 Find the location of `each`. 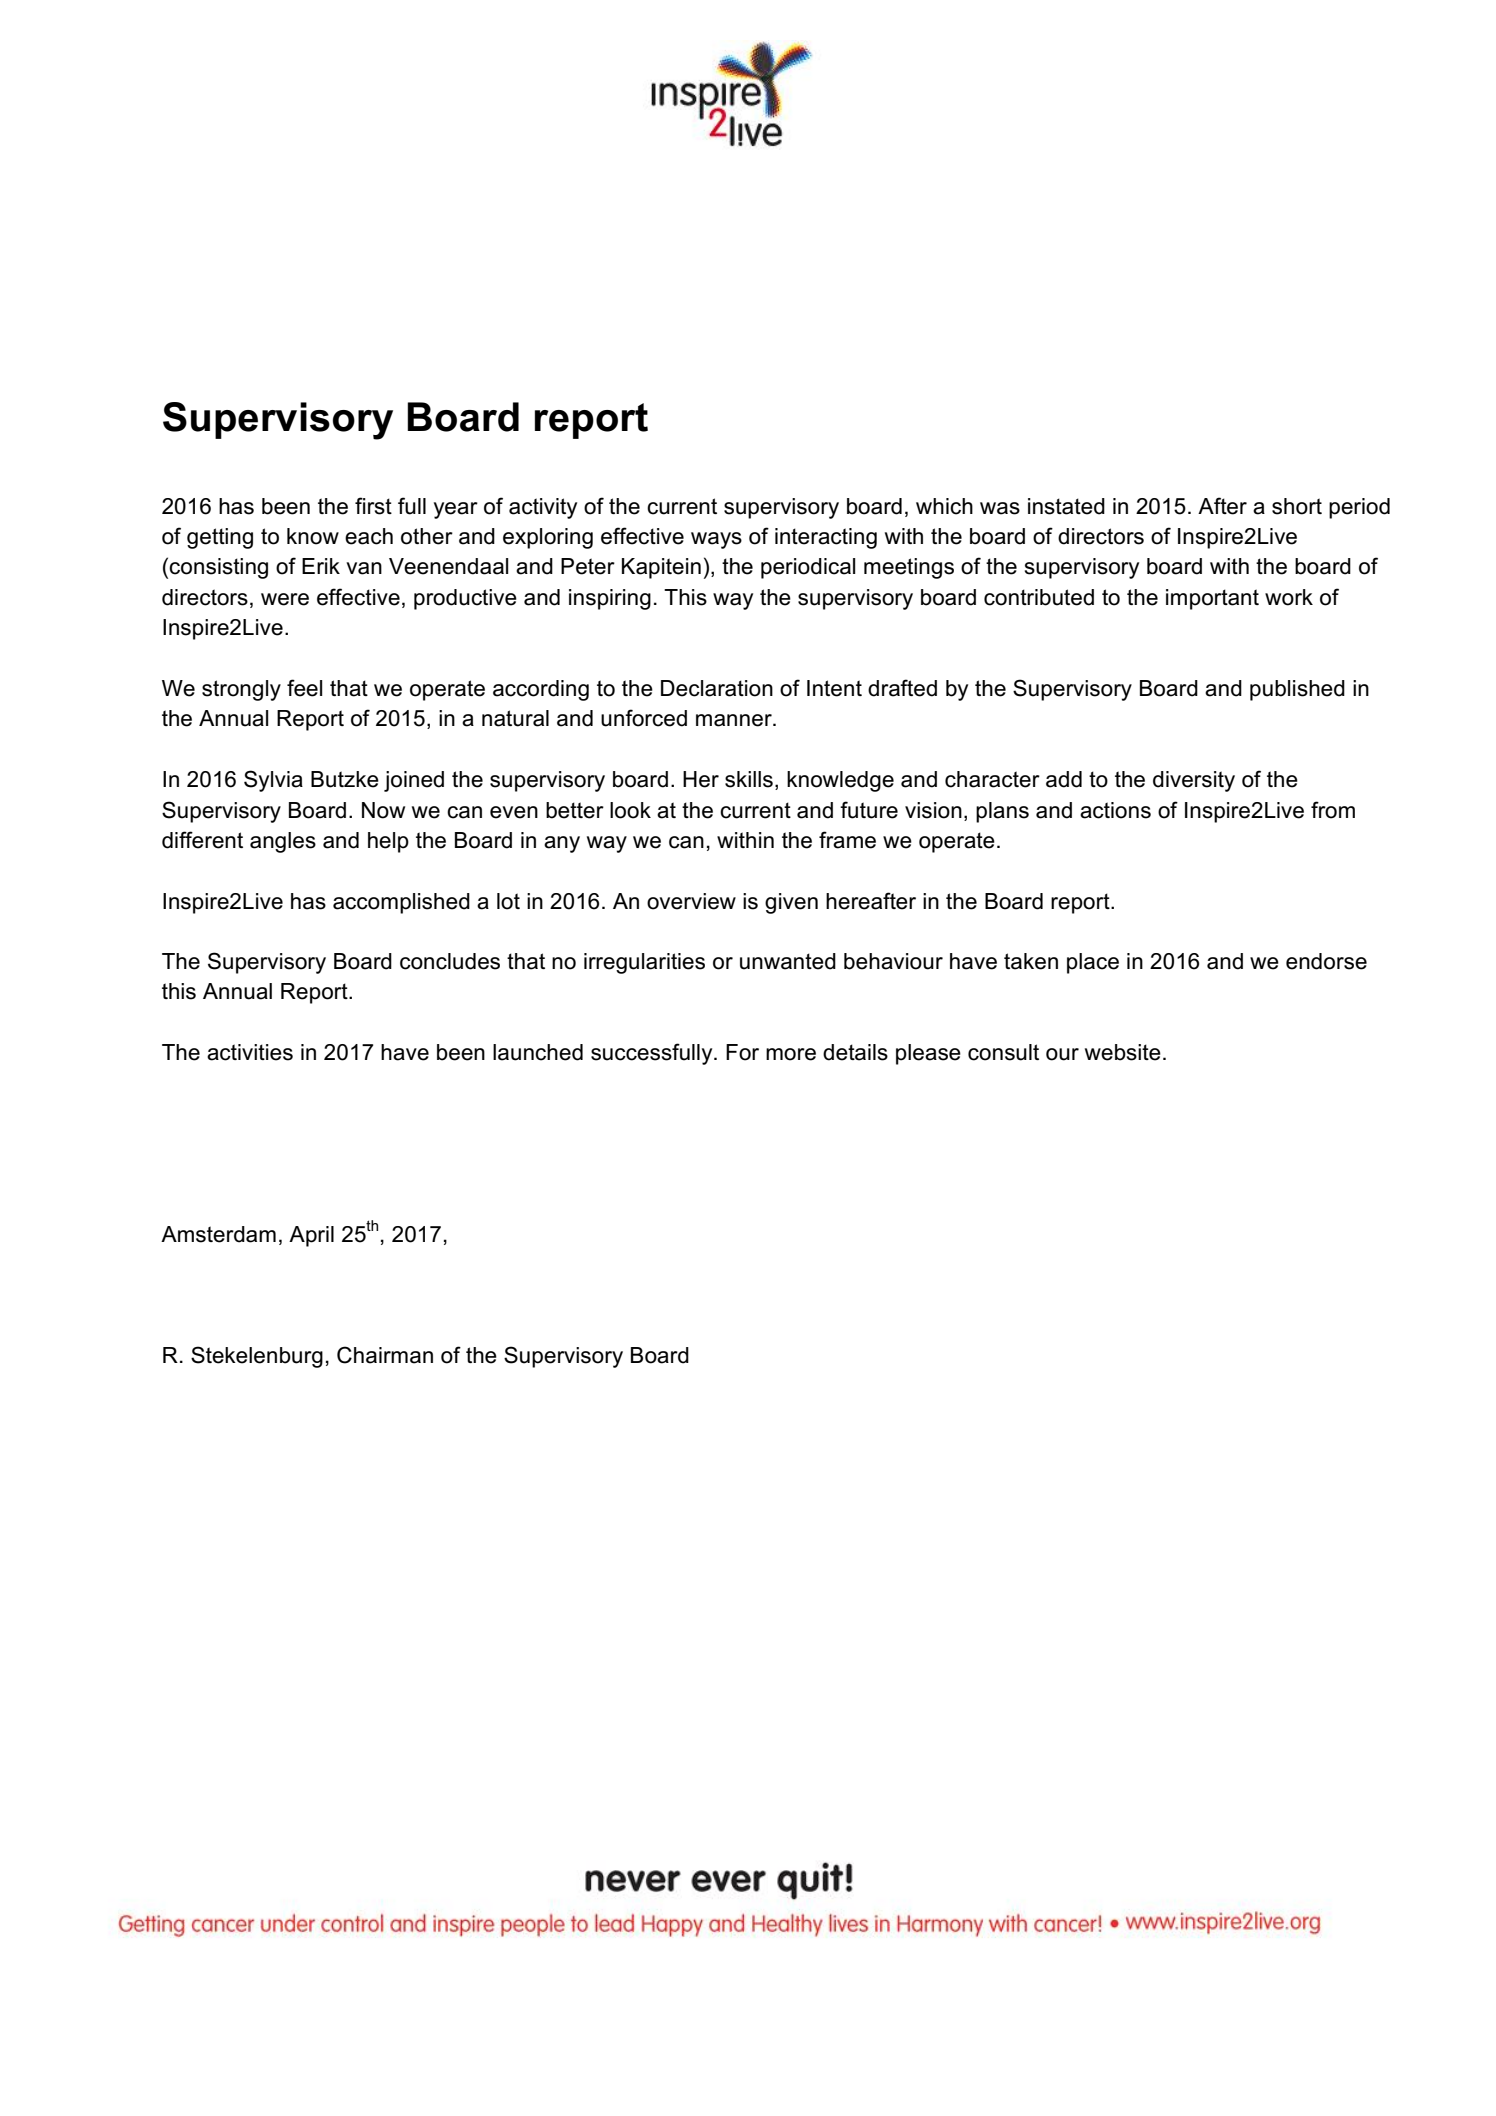

each is located at coordinates (369, 536).
